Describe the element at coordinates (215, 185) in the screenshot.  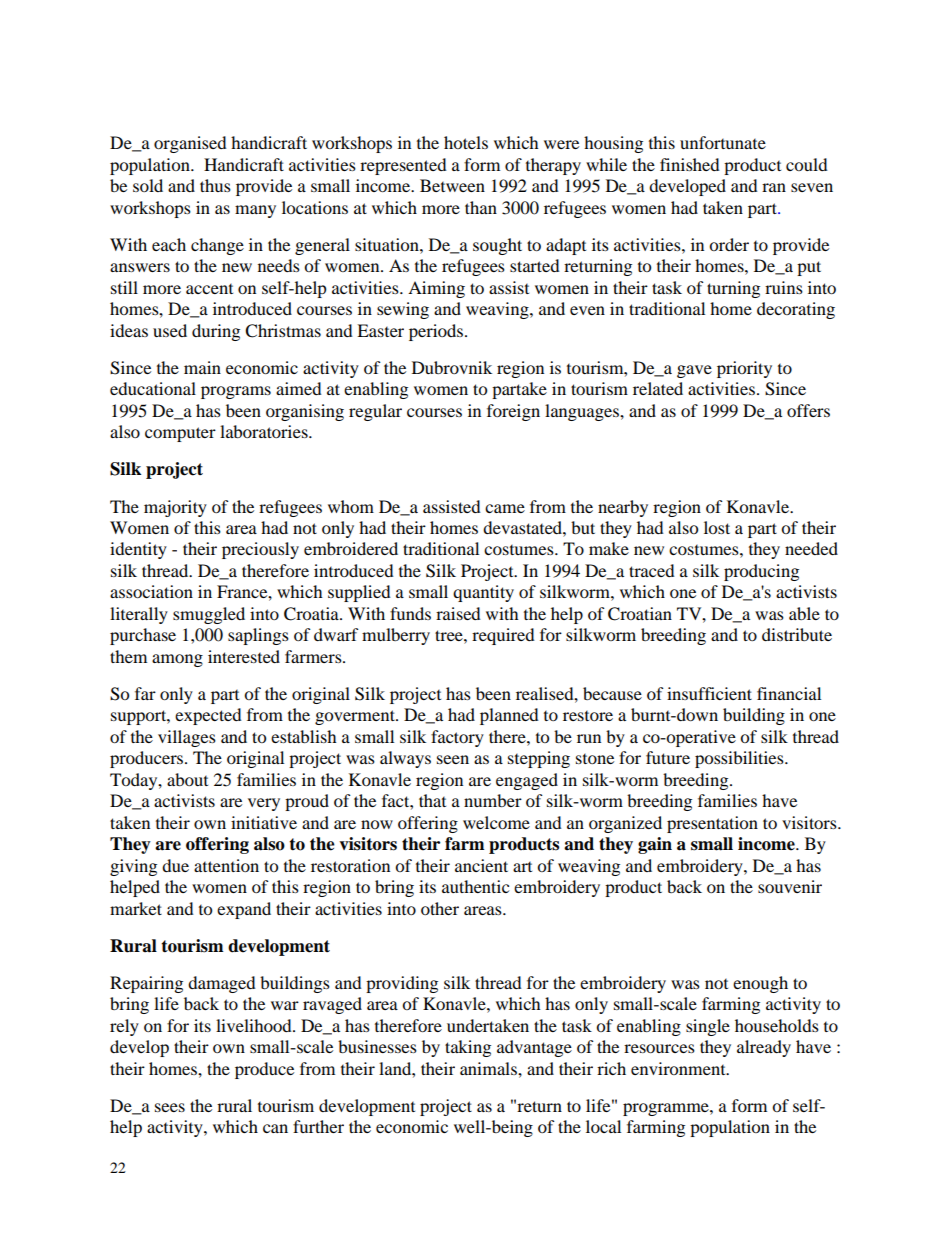
I see `thus` at that location.
